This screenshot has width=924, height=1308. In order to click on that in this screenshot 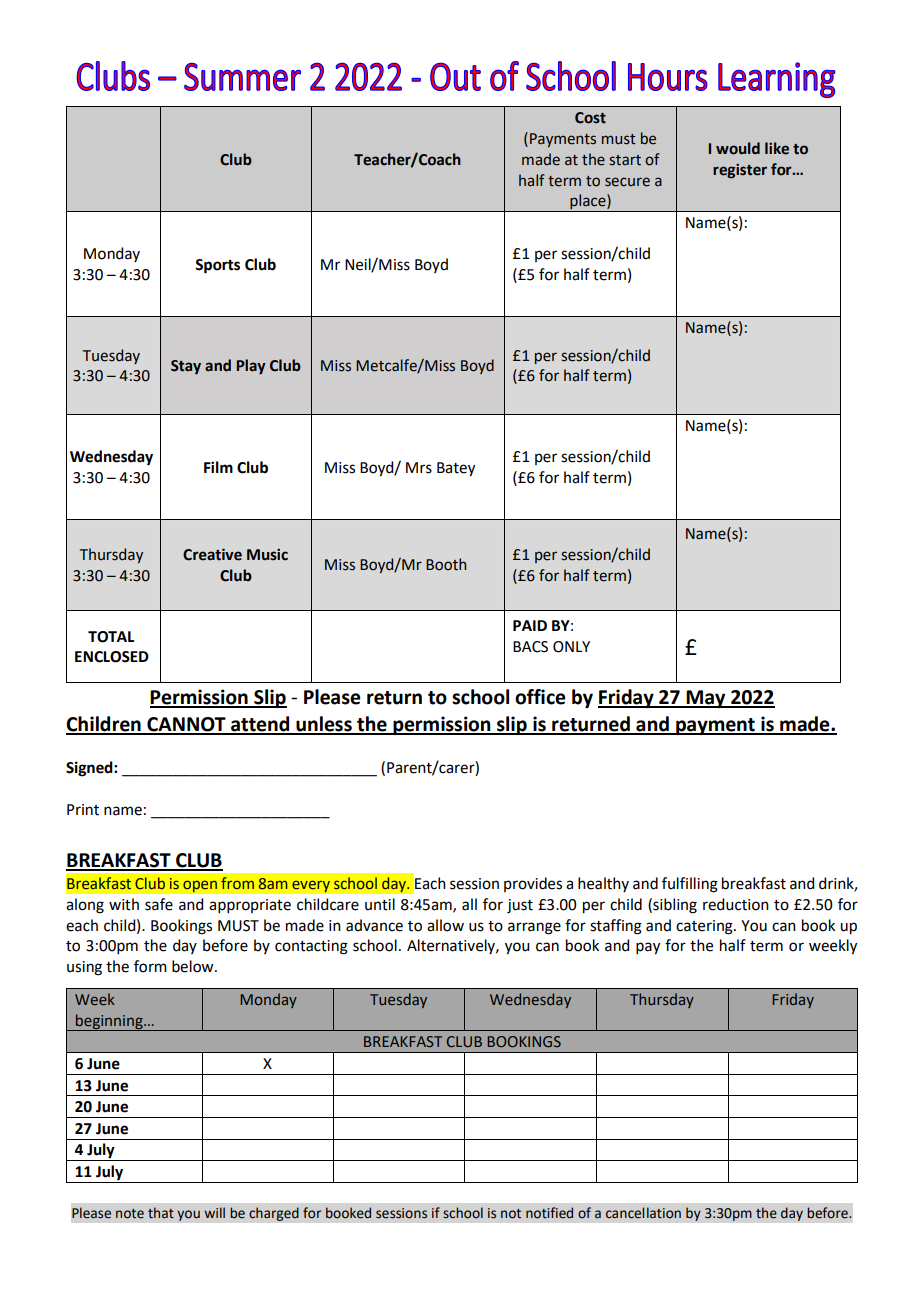, I will do `click(161, 1213)`.
